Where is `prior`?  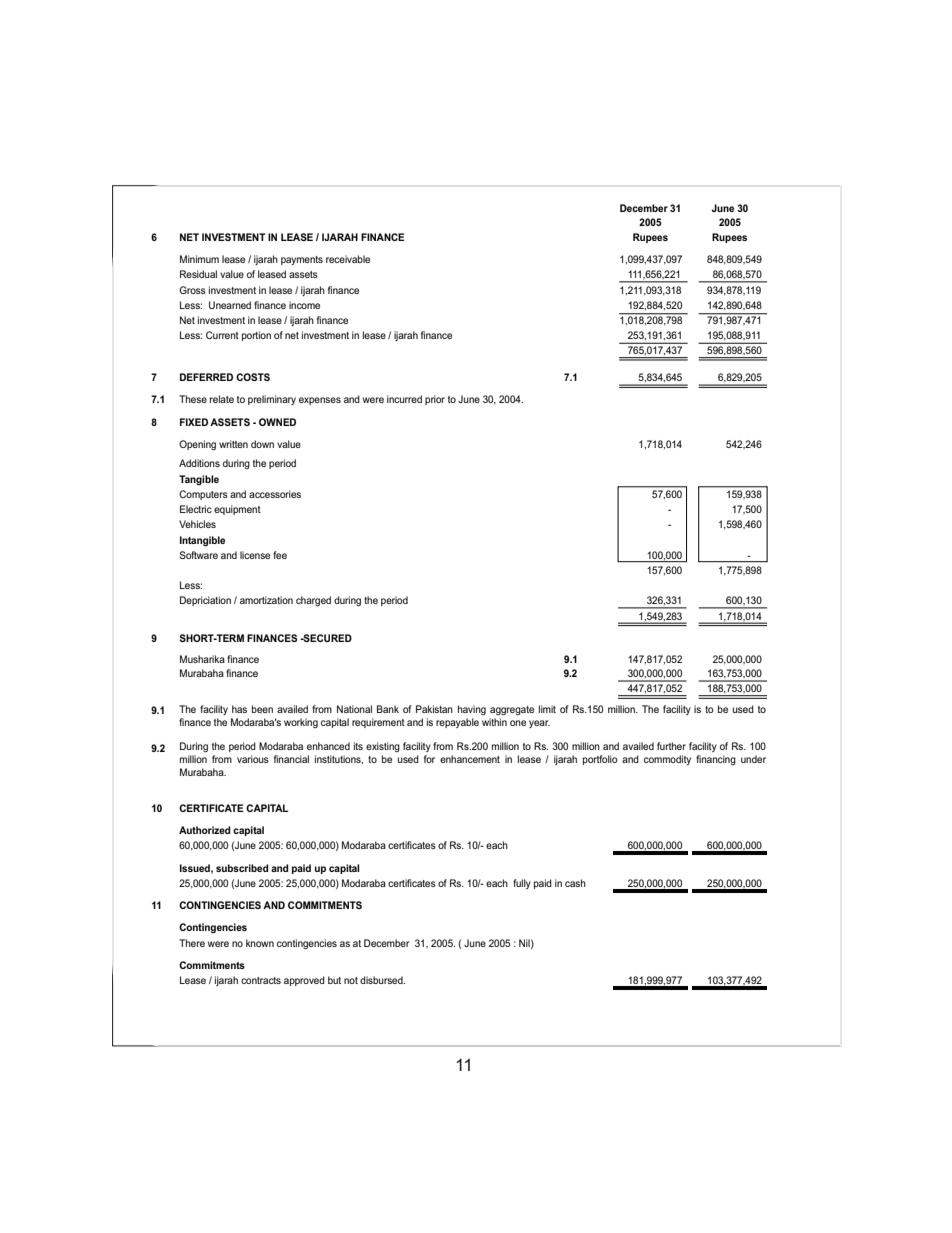
prior is located at coordinates (435, 400).
